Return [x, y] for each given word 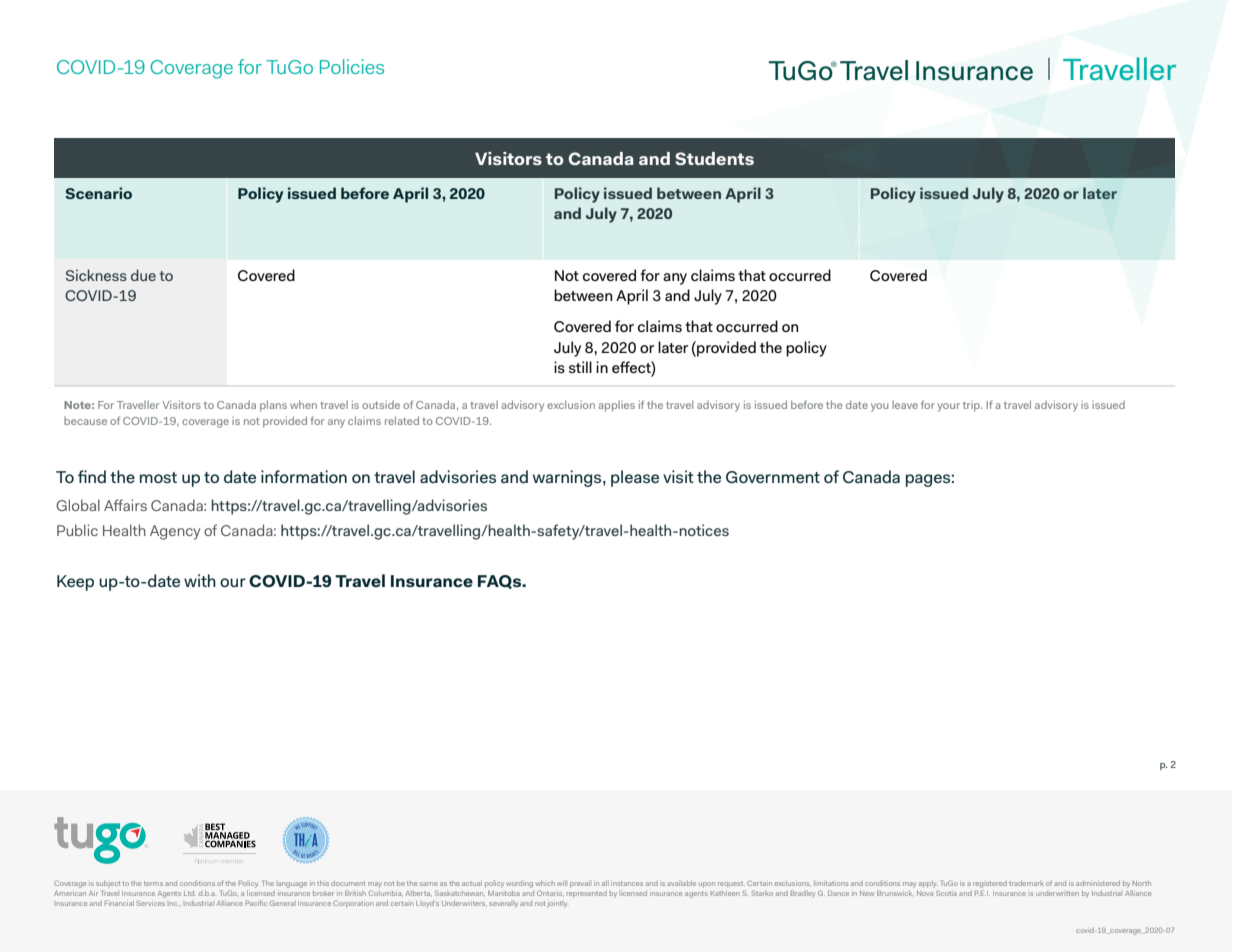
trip [972, 406]
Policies [352, 66]
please [635, 478]
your [949, 407]
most [158, 477]
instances [627, 883]
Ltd [190, 893]
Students [714, 158]
